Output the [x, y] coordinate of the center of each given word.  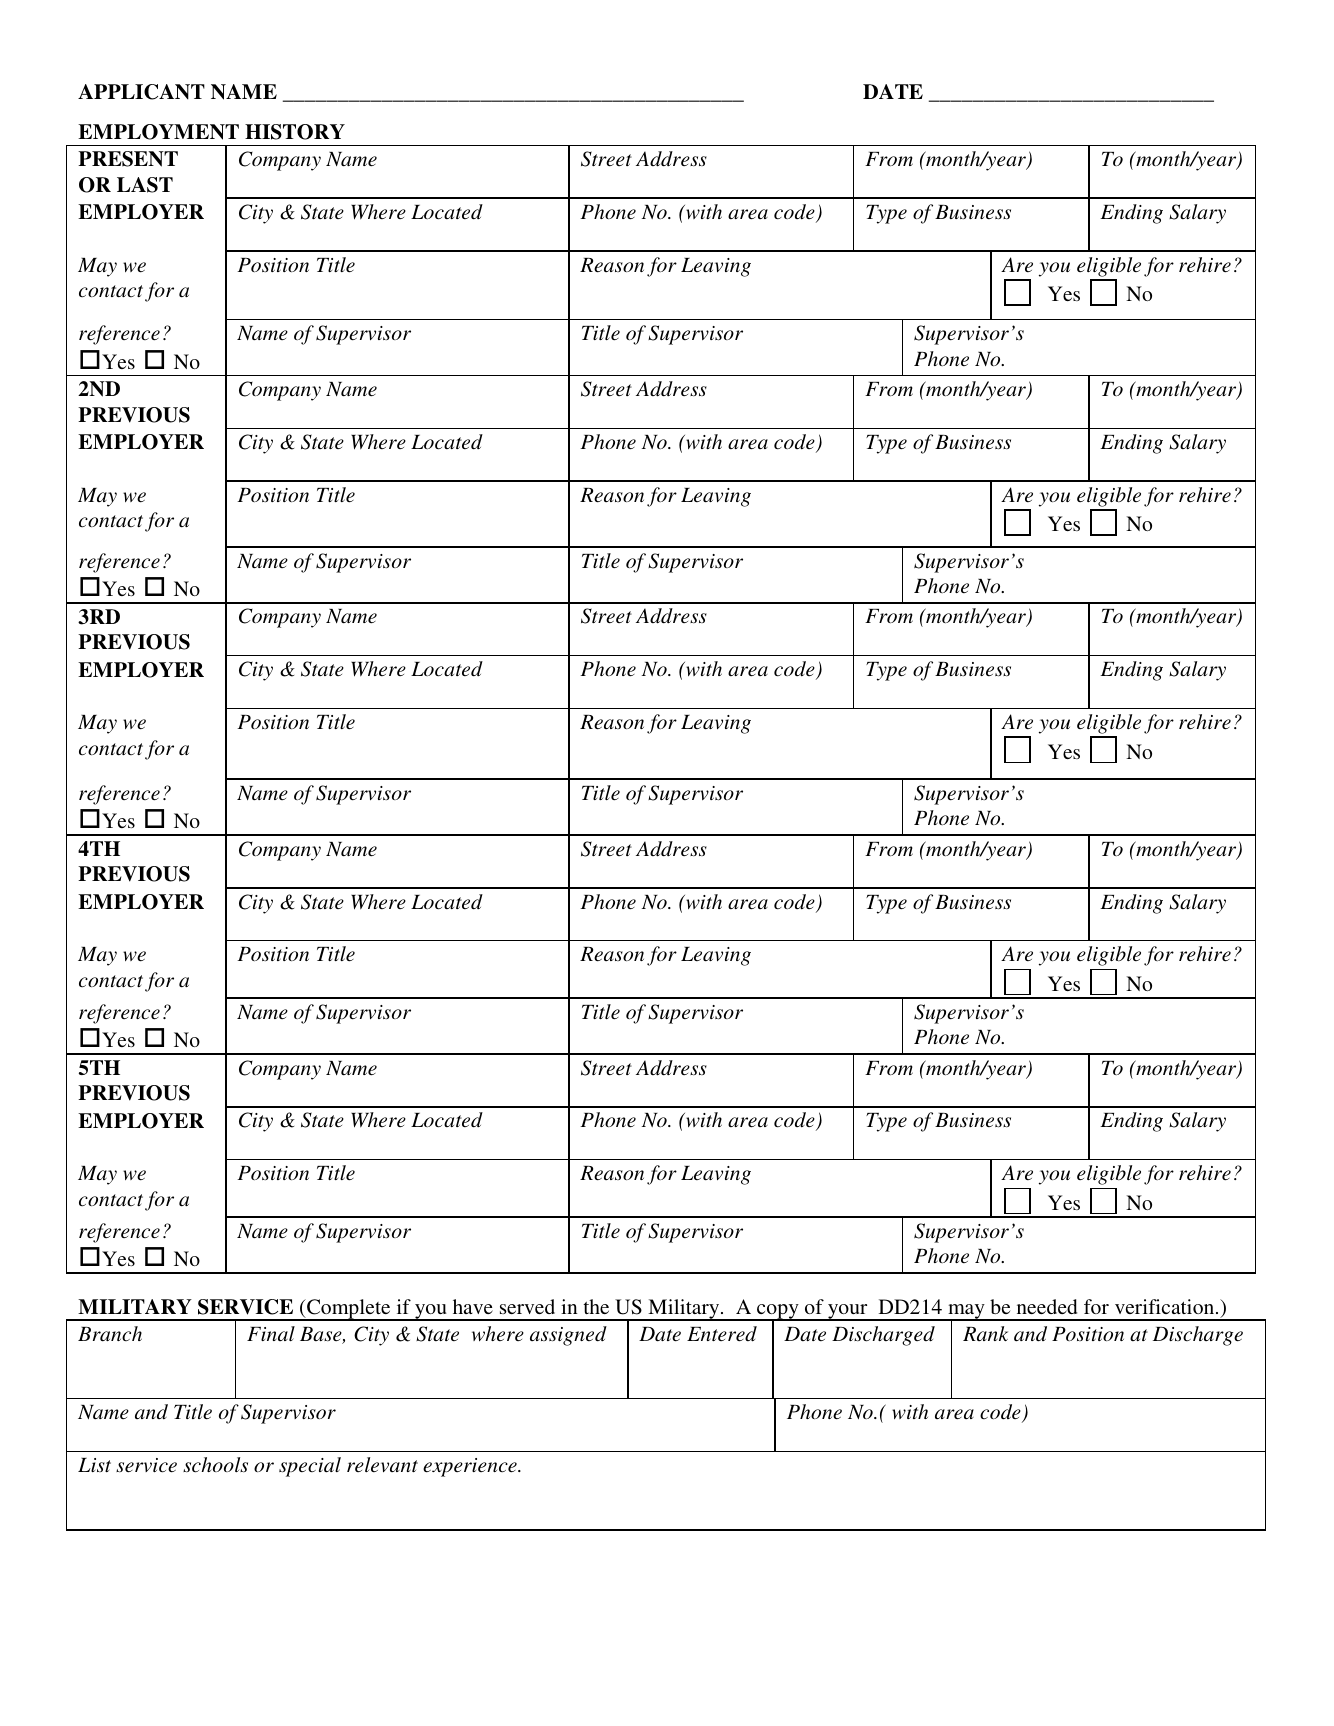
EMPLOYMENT [158, 132]
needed [1047, 1306]
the [596, 1306]
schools [215, 1465]
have [473, 1306]
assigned [568, 1336]
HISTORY [295, 132]
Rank [985, 1333]
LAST [145, 185]
